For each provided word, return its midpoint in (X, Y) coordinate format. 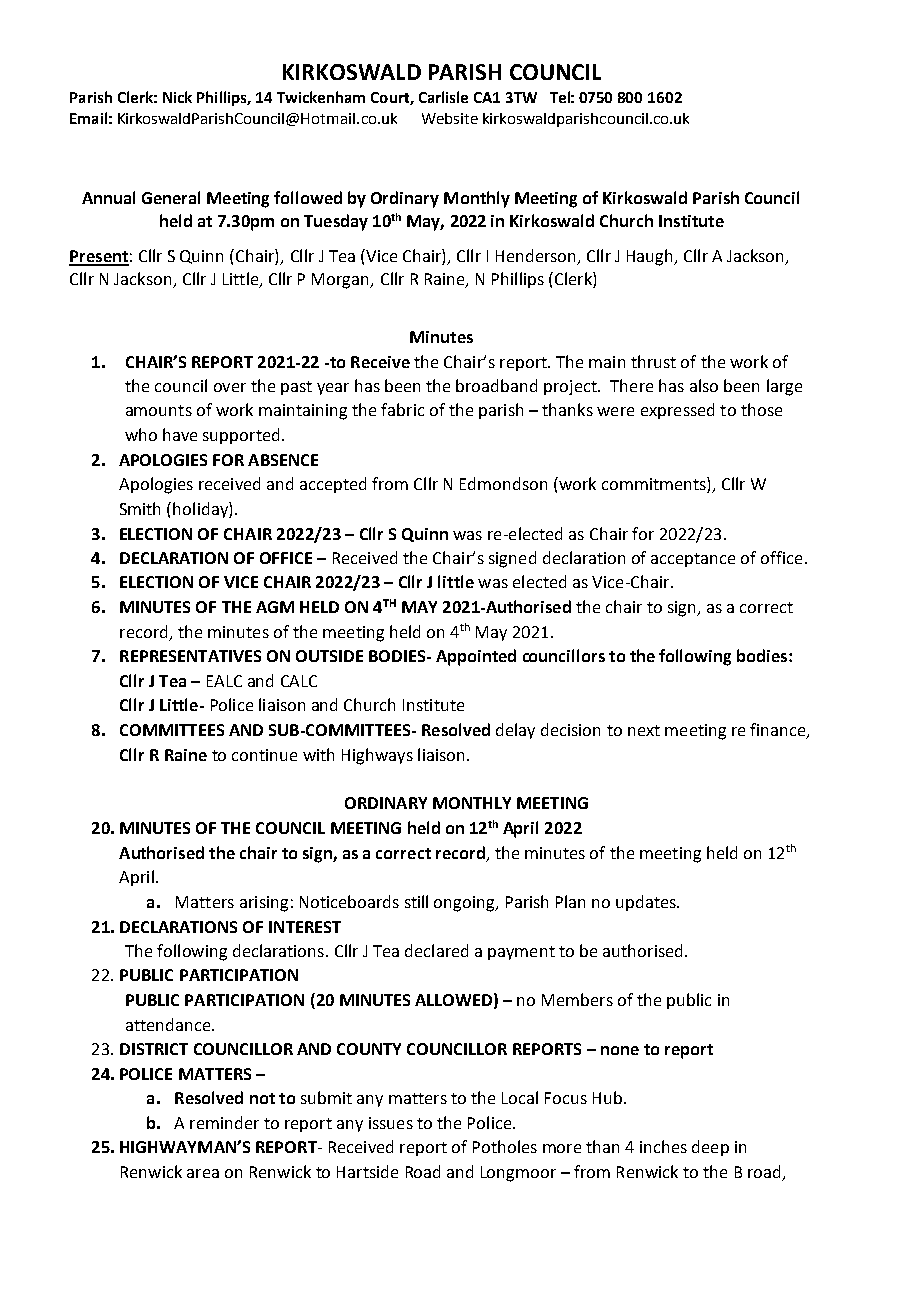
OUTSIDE (329, 656)
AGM (275, 607)
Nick (177, 97)
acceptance (693, 560)
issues (391, 1123)
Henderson (537, 257)
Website (450, 118)
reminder (224, 1122)
